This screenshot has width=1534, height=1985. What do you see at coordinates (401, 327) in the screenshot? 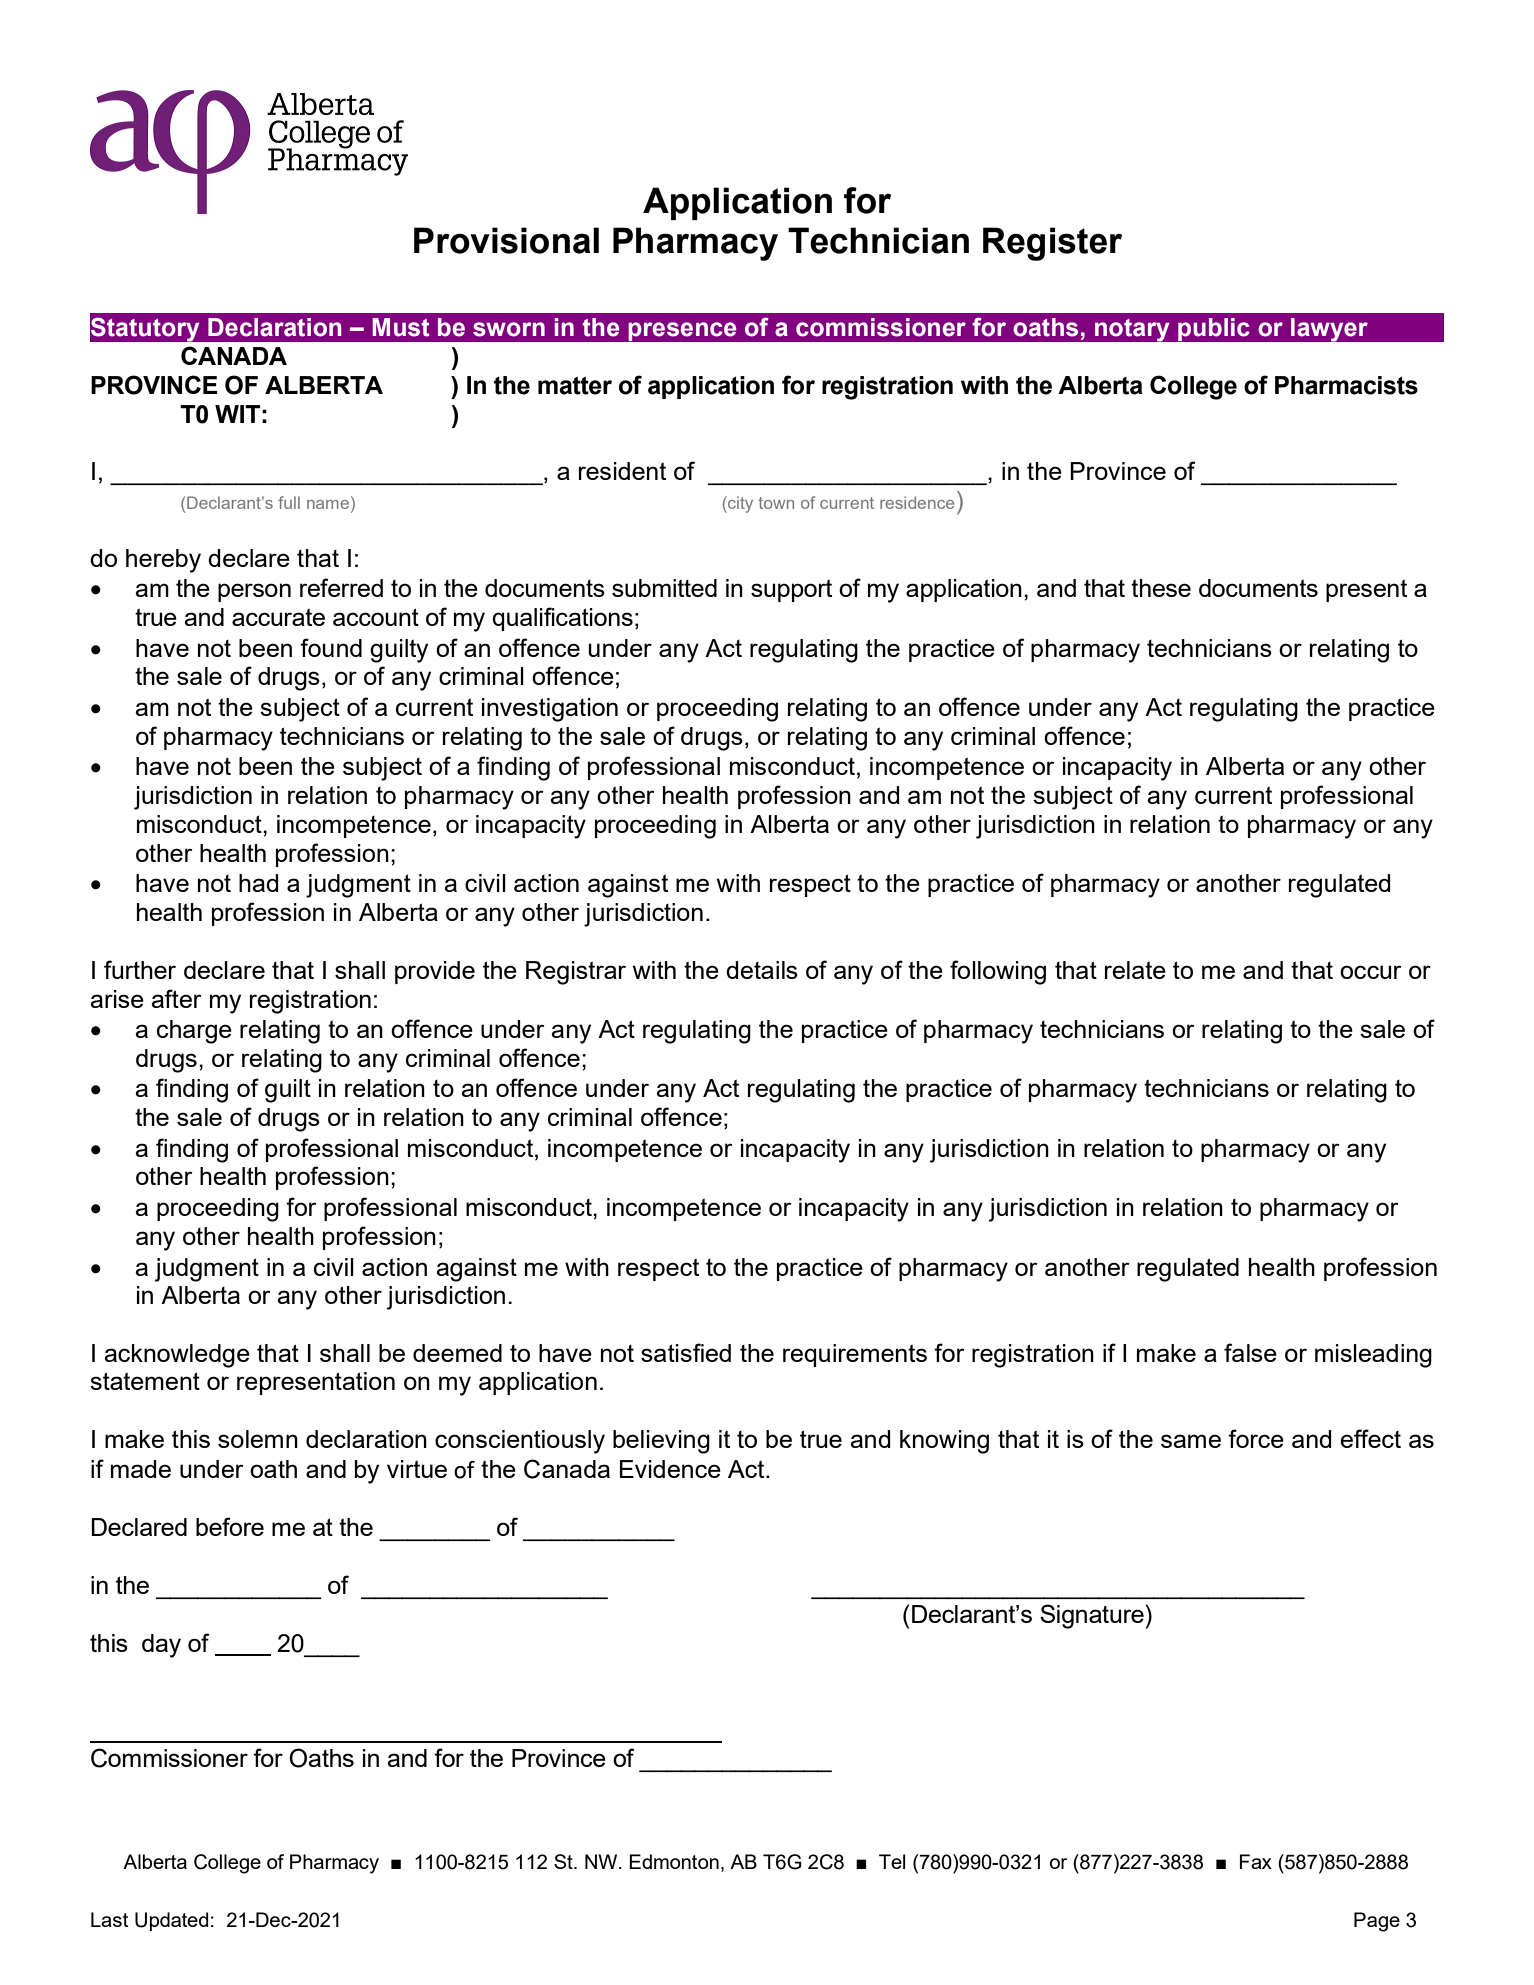
I see `Must` at bounding box center [401, 327].
